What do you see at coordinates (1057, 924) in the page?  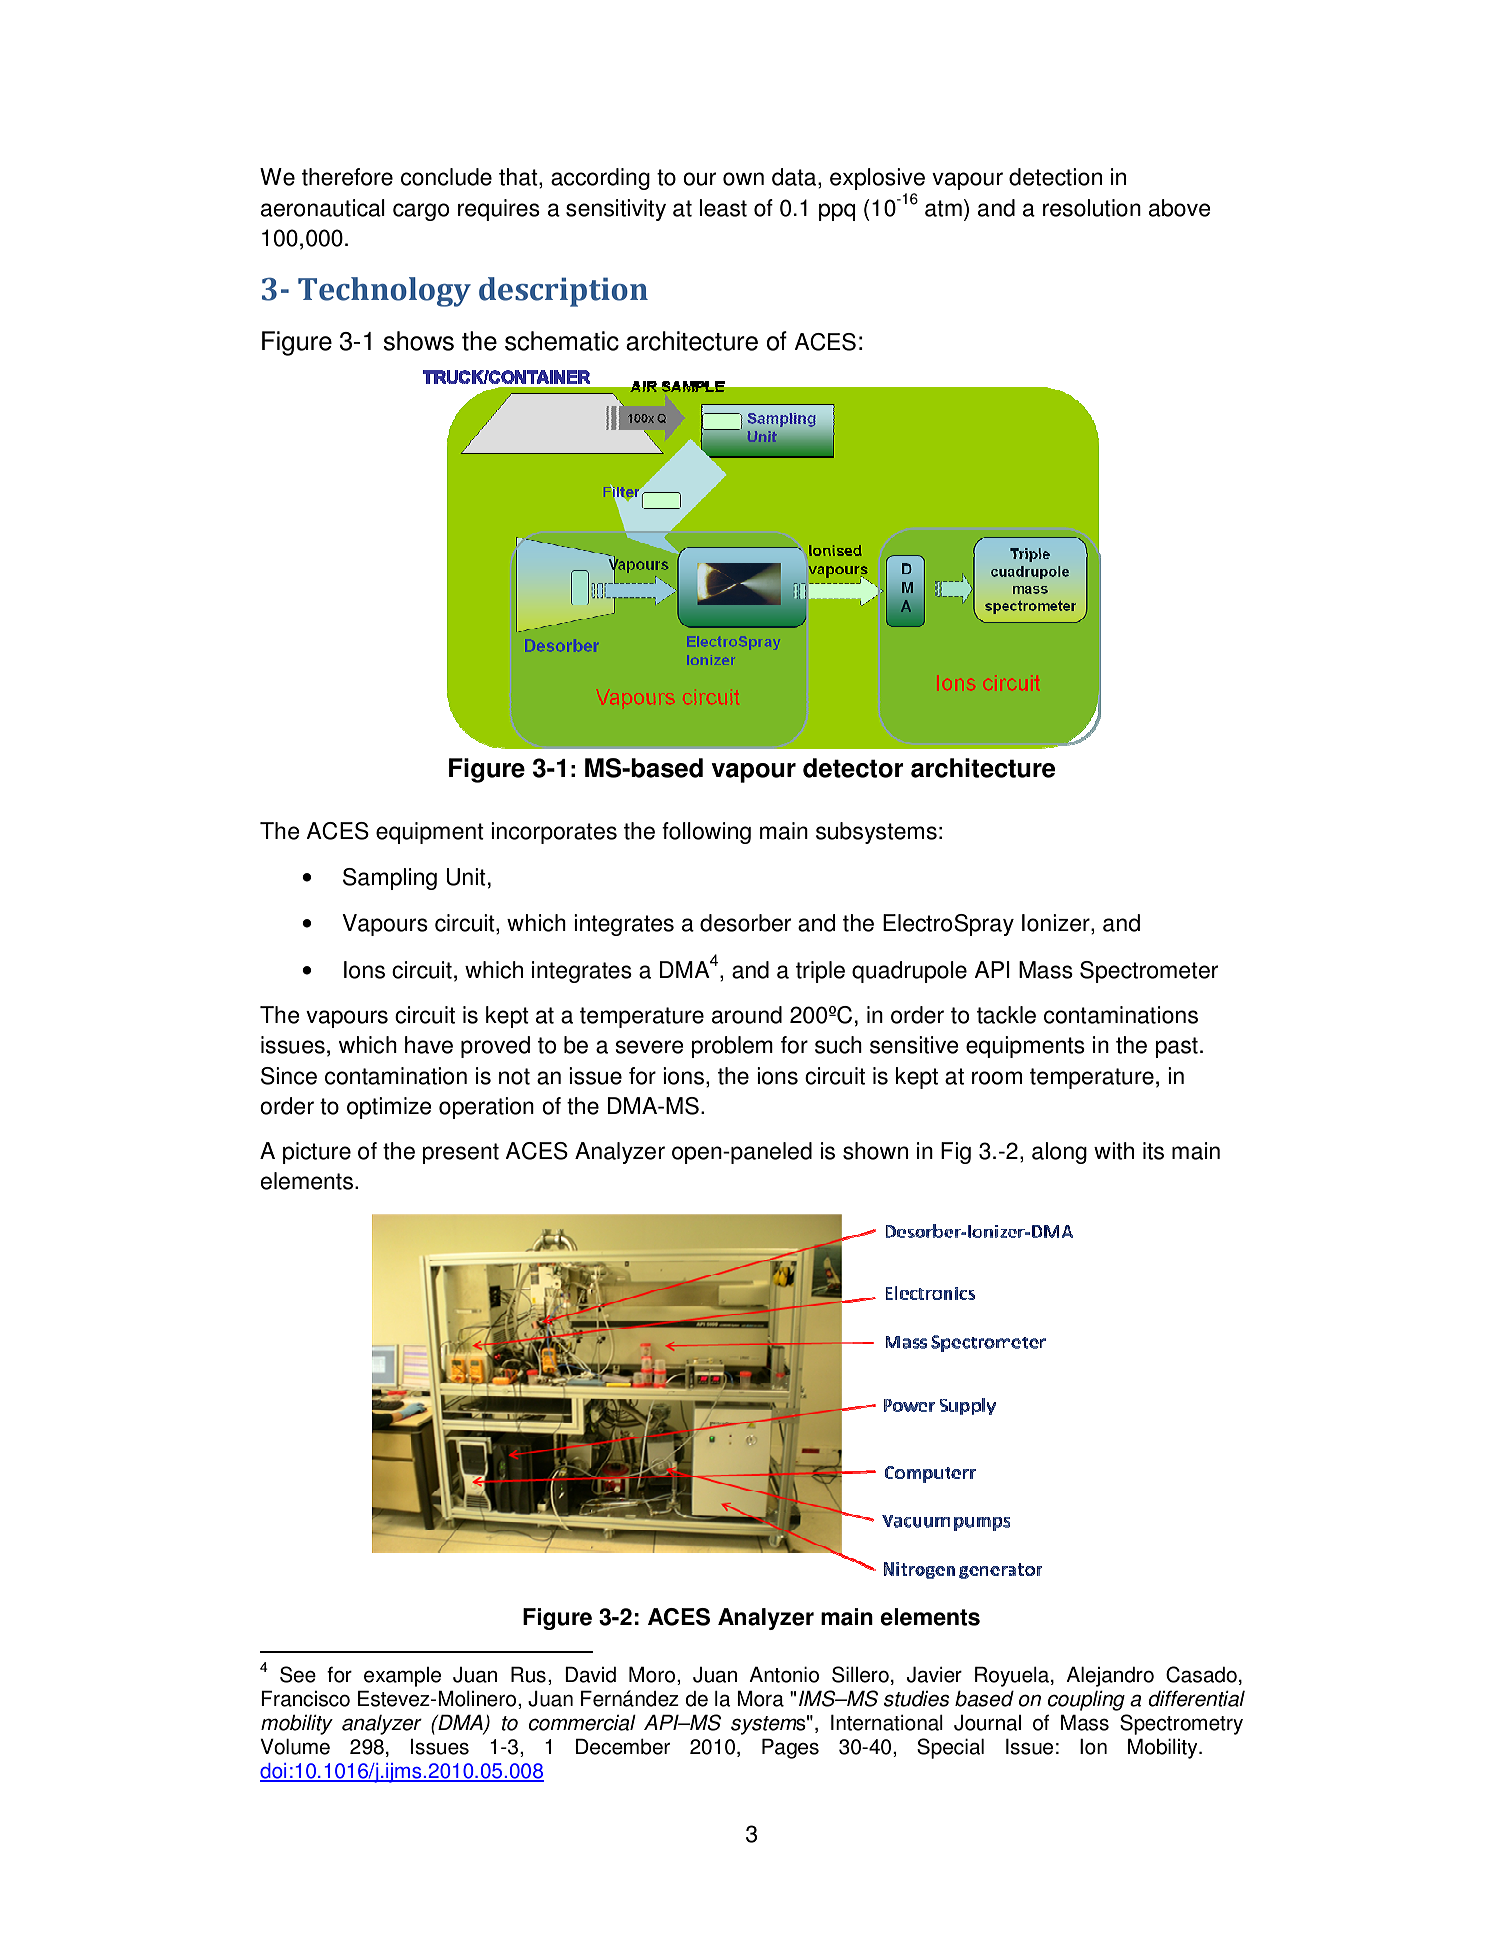 I see `Ionizer` at bounding box center [1057, 924].
